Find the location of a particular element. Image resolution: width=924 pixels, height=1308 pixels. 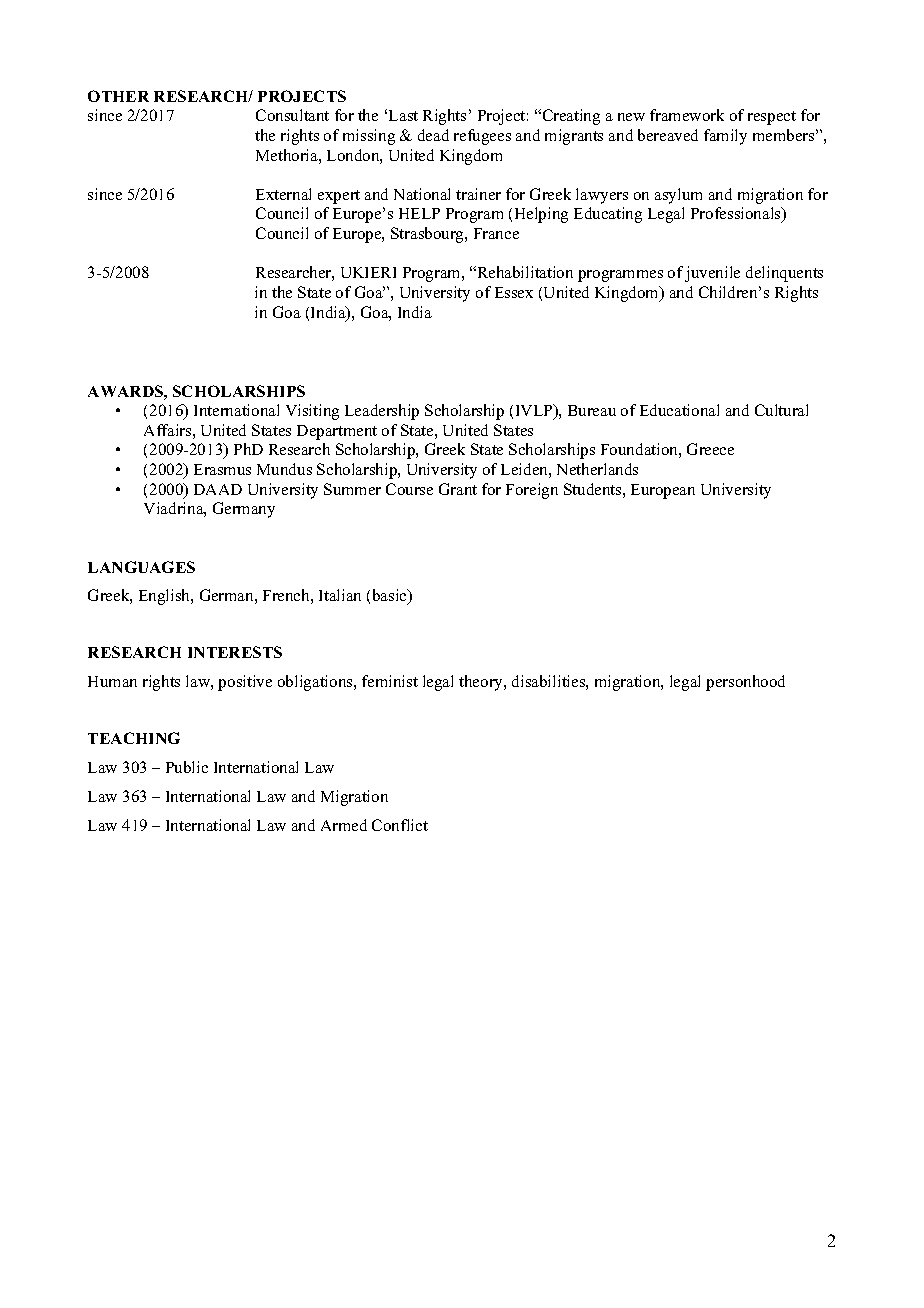

personhood is located at coordinates (745, 683).
